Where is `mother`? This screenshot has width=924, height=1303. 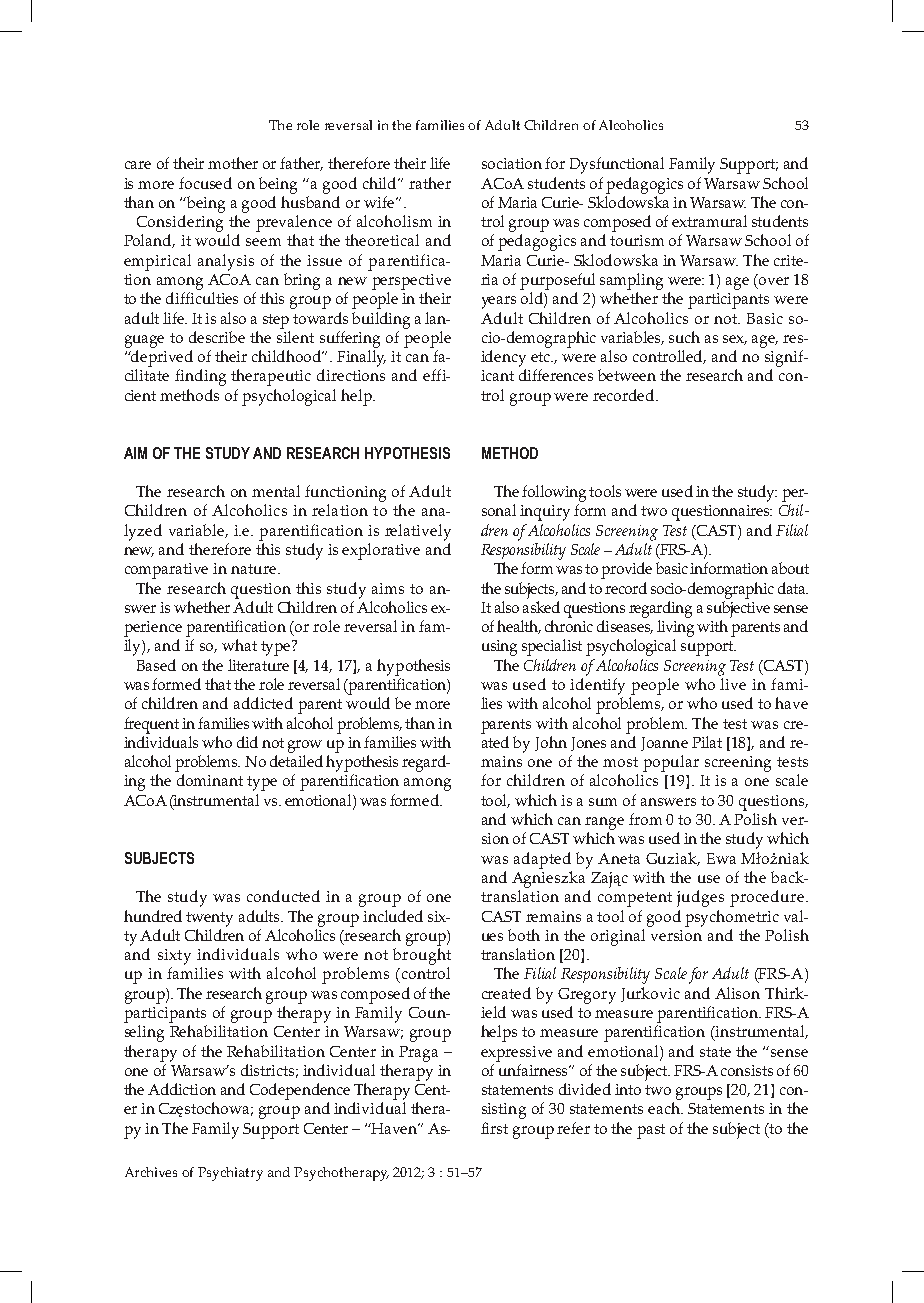 mother is located at coordinates (233, 163).
